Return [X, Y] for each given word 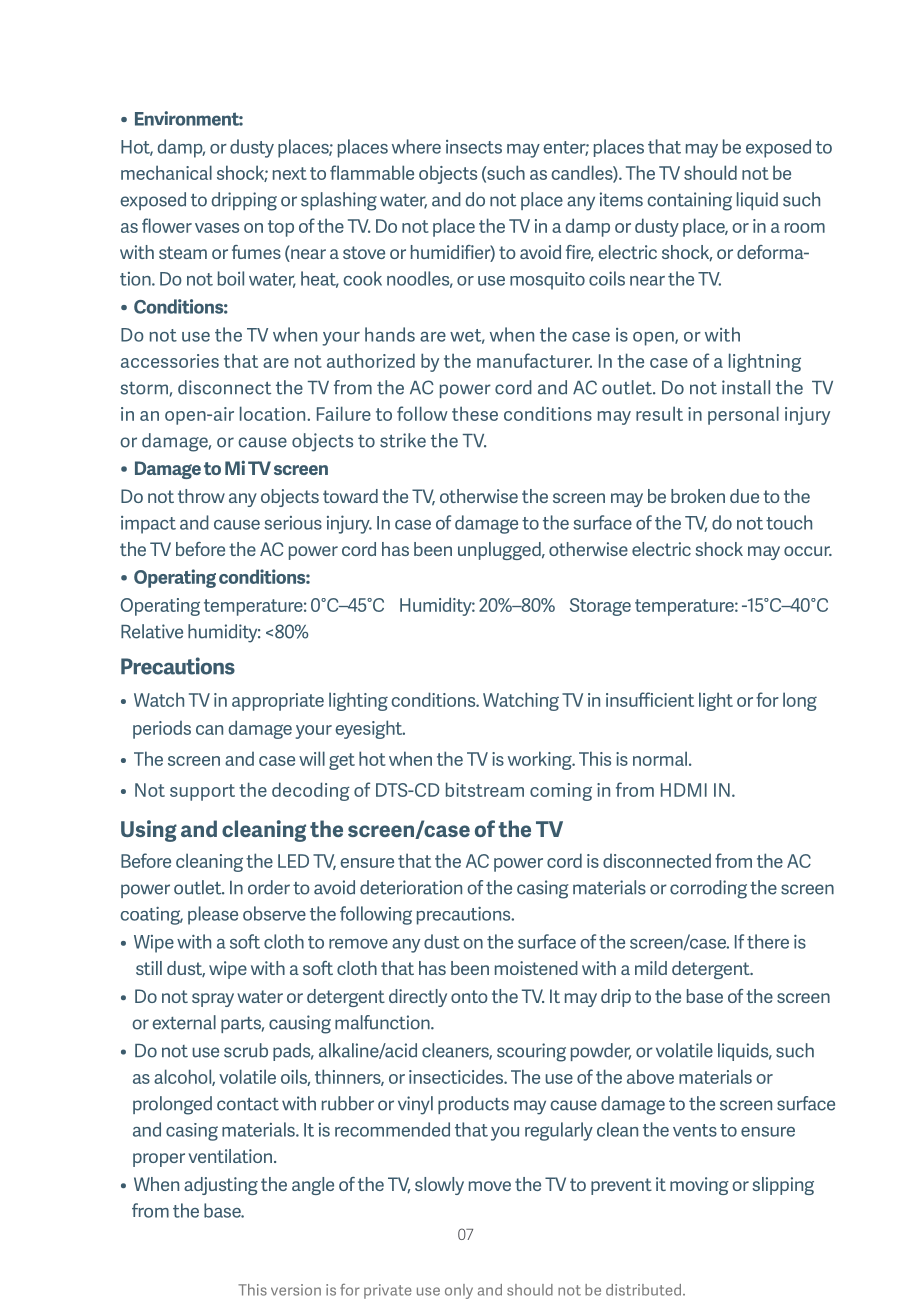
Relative [152, 631]
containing [689, 201]
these [475, 413]
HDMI [684, 790]
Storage [600, 607]
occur [808, 551]
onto [469, 996]
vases [217, 228]
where [416, 146]
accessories [170, 361]
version [296, 1290]
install [746, 387]
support [202, 792]
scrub [246, 1050]
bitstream [485, 789]
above [650, 1076]
